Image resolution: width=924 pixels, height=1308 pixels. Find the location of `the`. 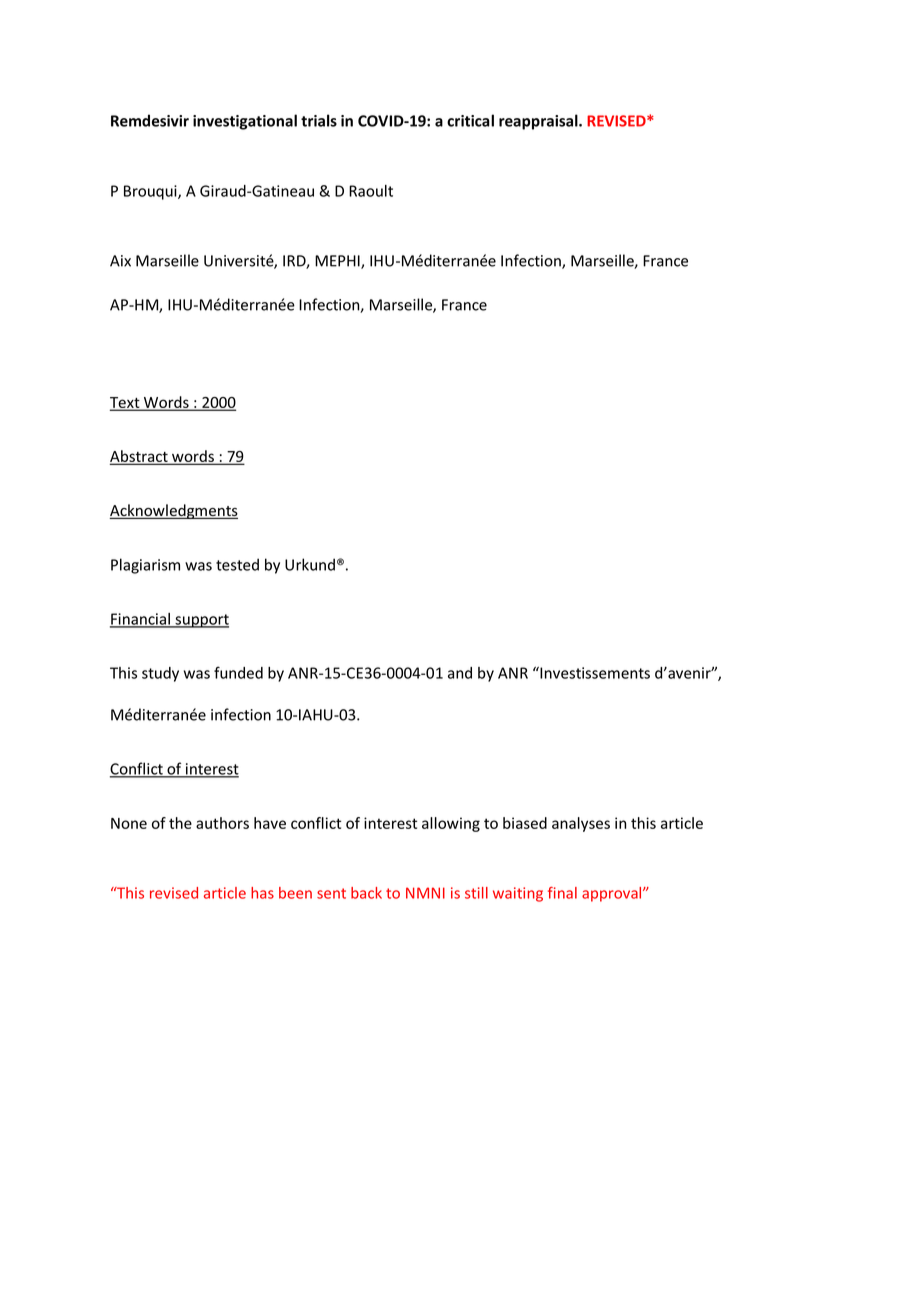

the is located at coordinates (180, 823).
